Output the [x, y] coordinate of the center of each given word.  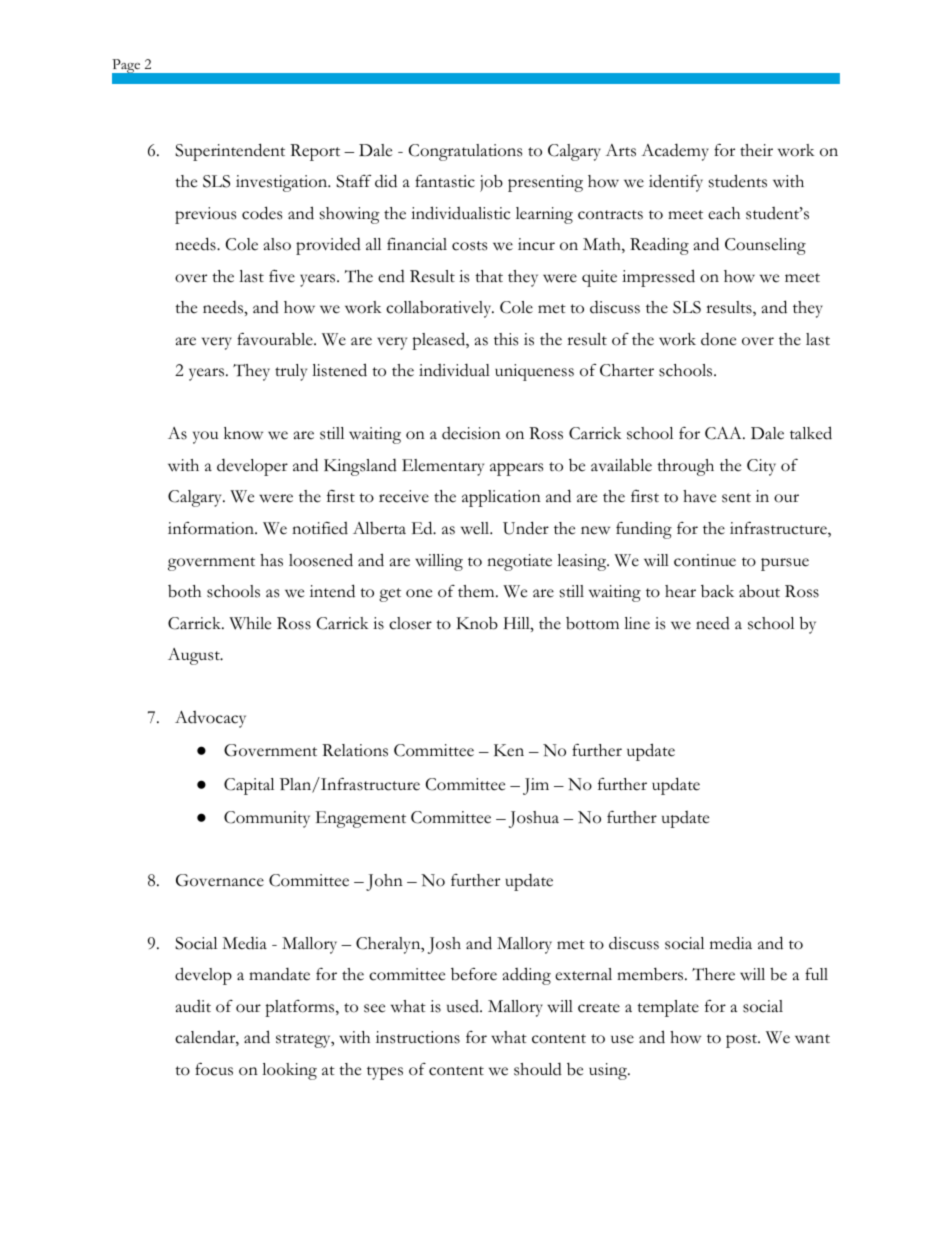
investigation [283, 183]
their [756, 150]
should [538, 1069]
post [743, 1041]
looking [289, 1071]
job [491, 183]
